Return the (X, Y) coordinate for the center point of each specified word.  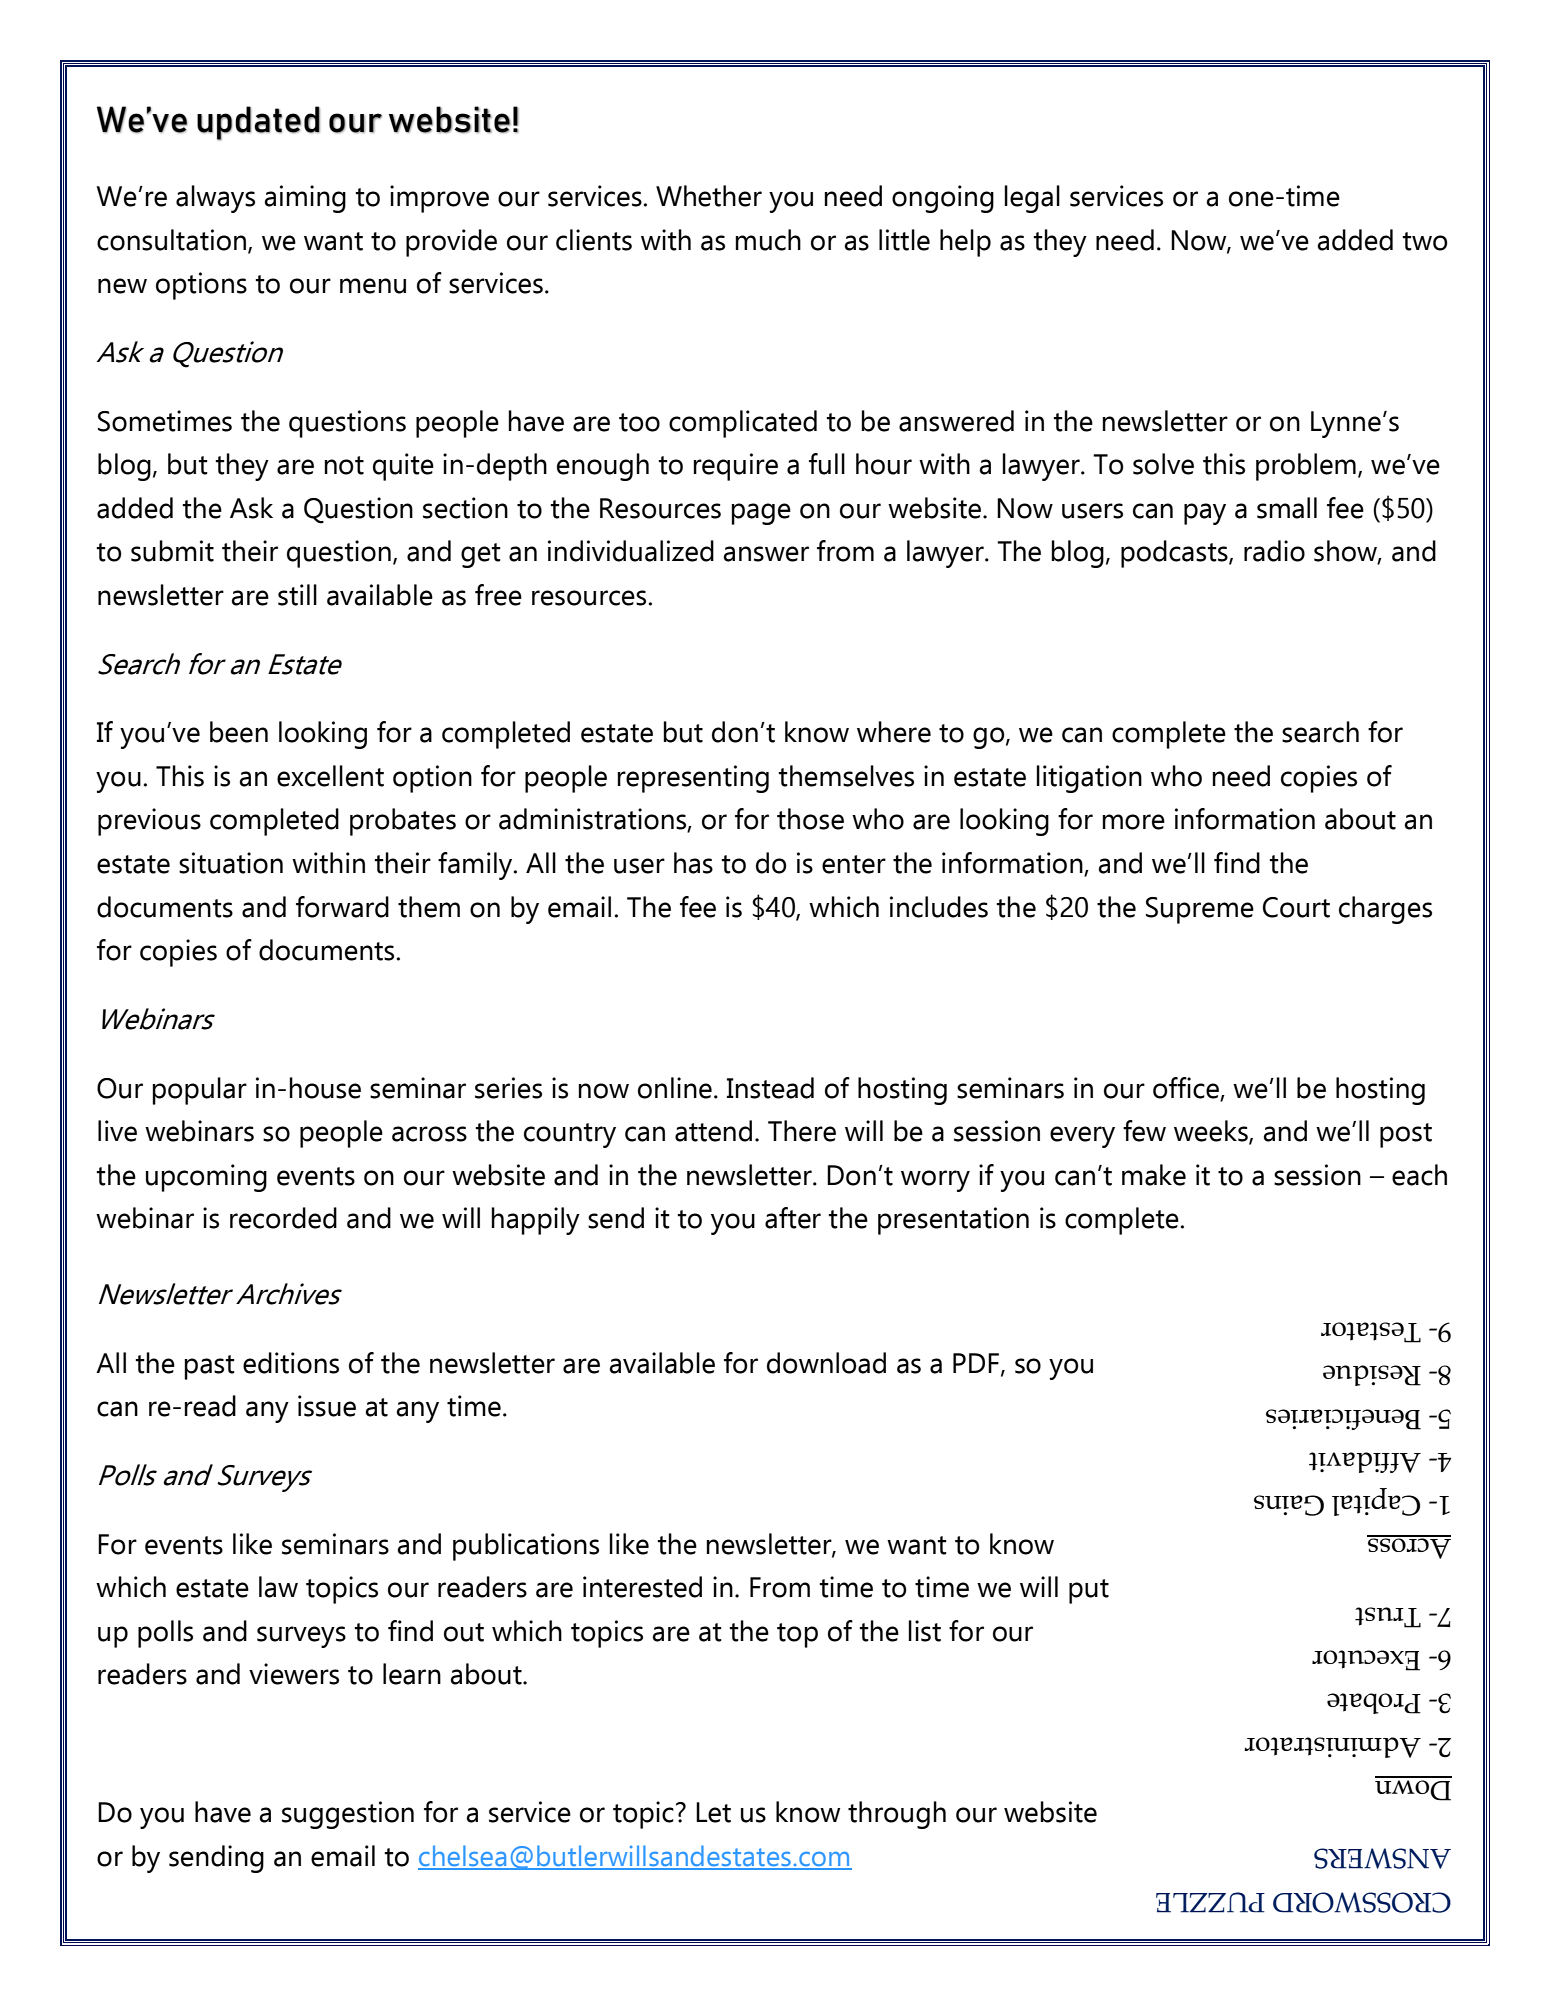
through (897, 1815)
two (1424, 241)
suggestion (348, 1815)
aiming (305, 199)
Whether (709, 196)
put (1089, 1591)
